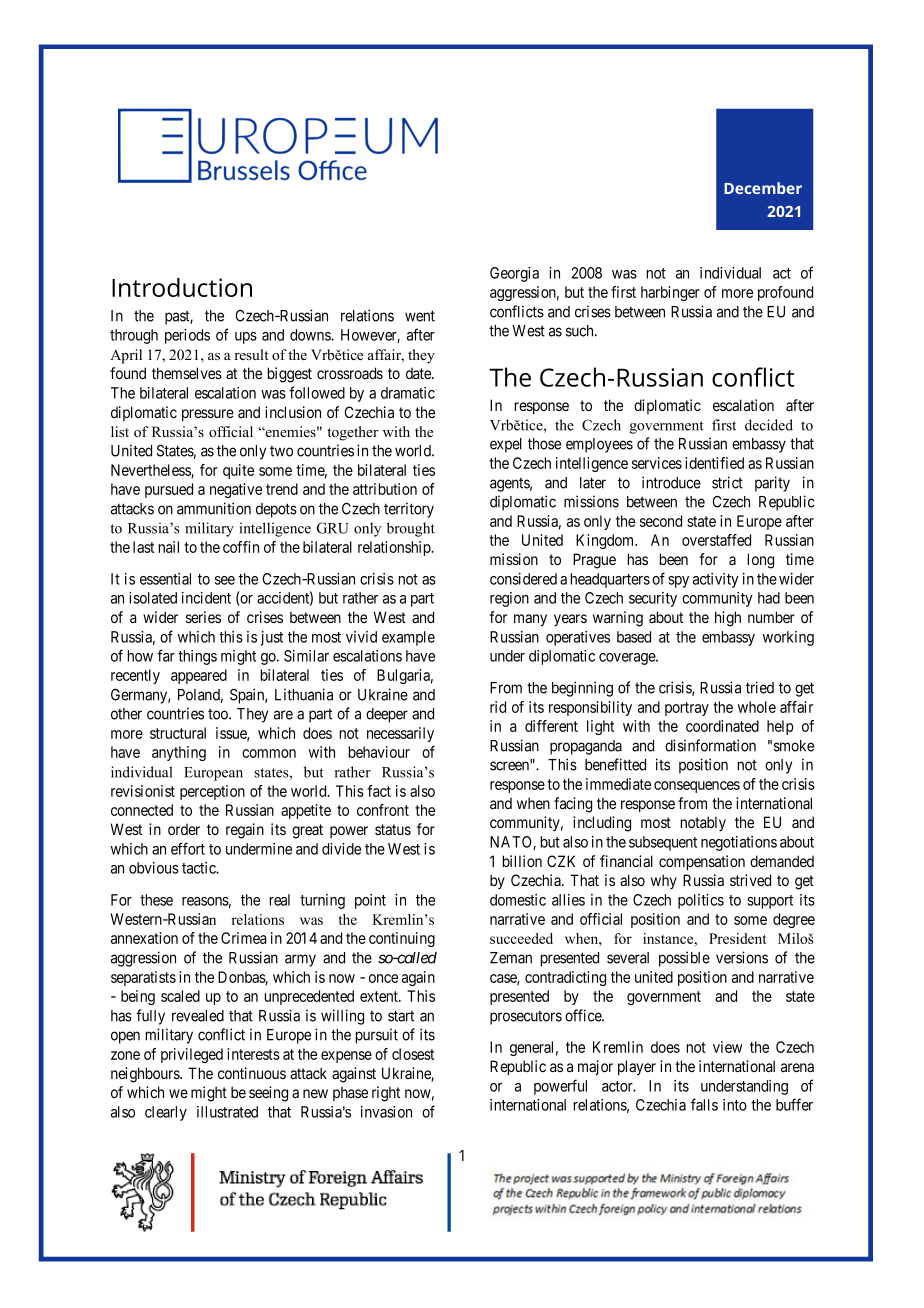 This document has height=1308, width=924. Describe the element at coordinates (178, 733) in the document. I see `structural` at that location.
